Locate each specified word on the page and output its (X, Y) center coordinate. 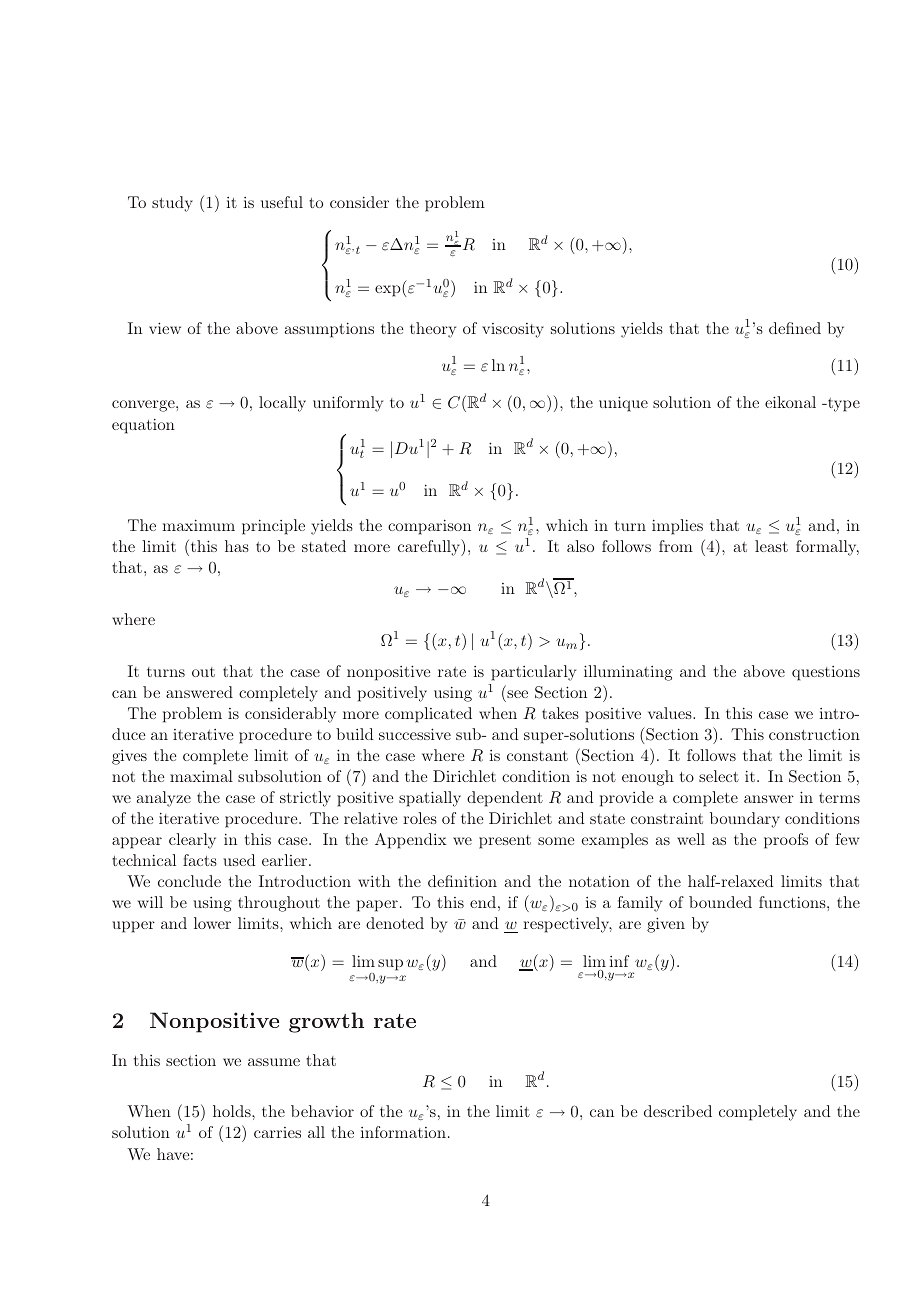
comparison (429, 527)
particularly (533, 673)
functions (793, 902)
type (843, 405)
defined (795, 328)
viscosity (513, 330)
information (403, 1132)
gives (129, 757)
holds (233, 1111)
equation (143, 426)
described (678, 1111)
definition (462, 881)
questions (826, 673)
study (172, 204)
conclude (189, 881)
